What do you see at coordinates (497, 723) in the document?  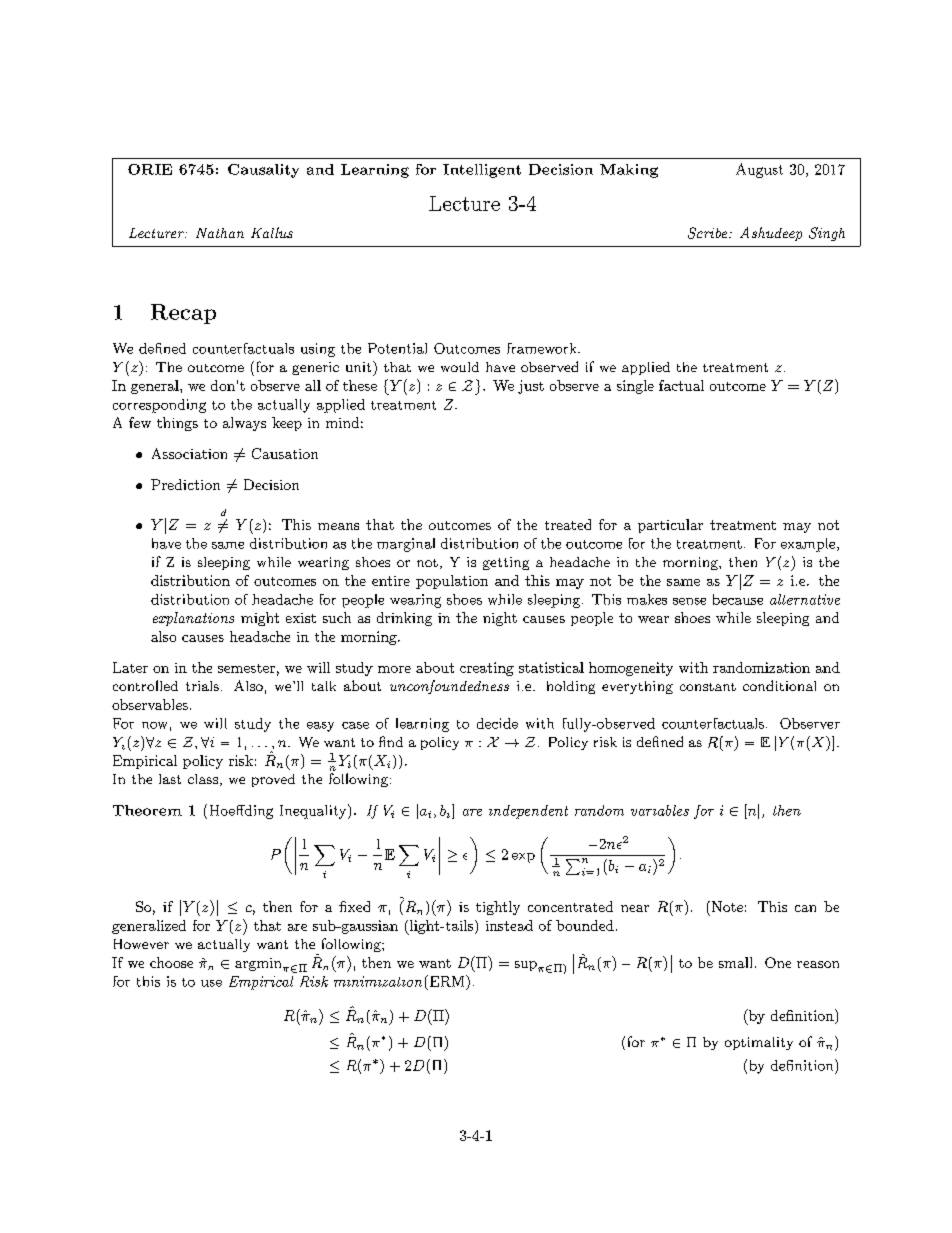 I see `decide` at bounding box center [497, 723].
